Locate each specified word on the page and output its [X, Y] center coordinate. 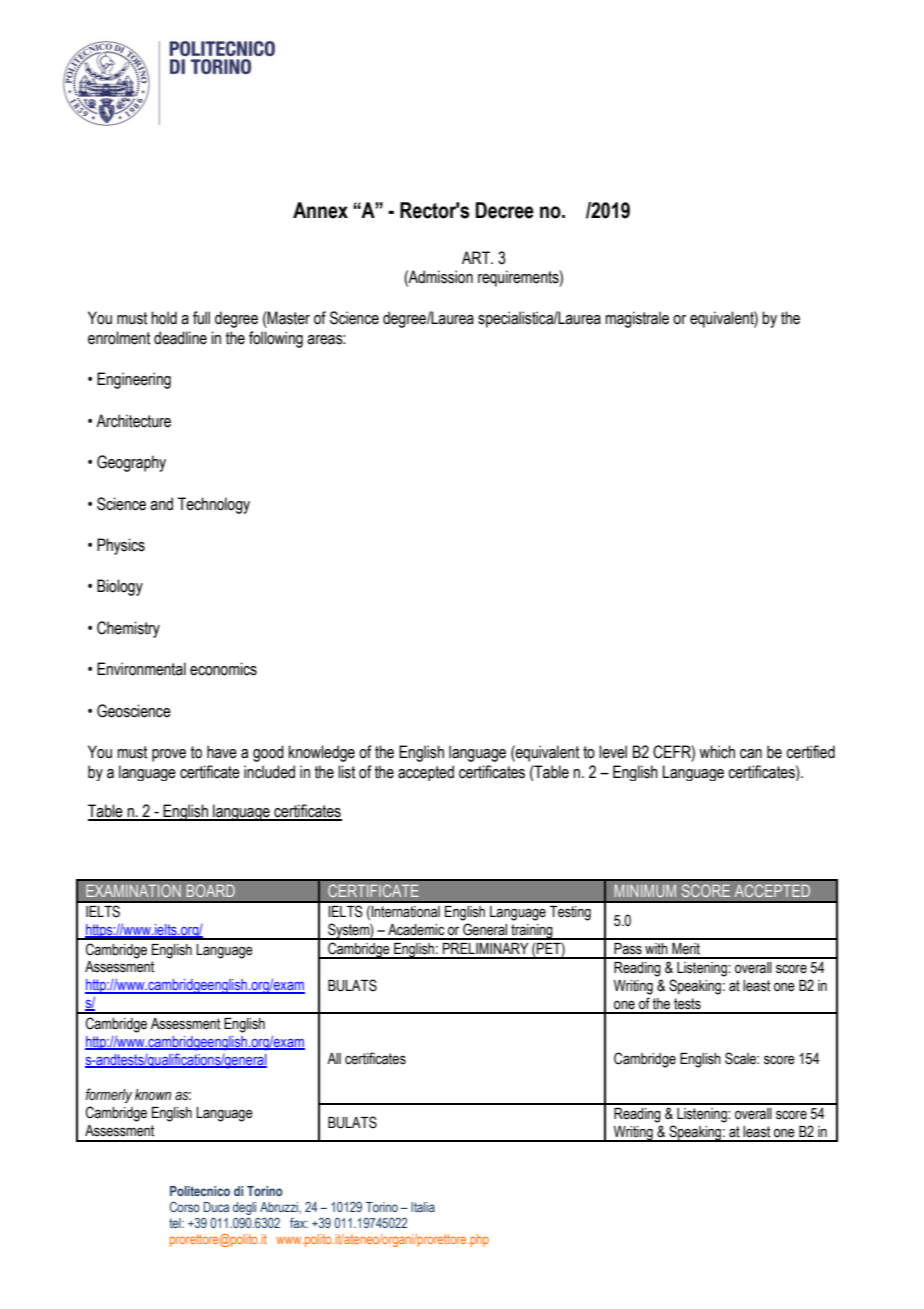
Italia [423, 1207]
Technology [214, 505]
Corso [185, 1206]
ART [477, 257]
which [717, 752]
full [201, 318]
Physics [121, 546]
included [269, 772]
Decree [505, 210]
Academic [416, 930]
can [751, 754]
